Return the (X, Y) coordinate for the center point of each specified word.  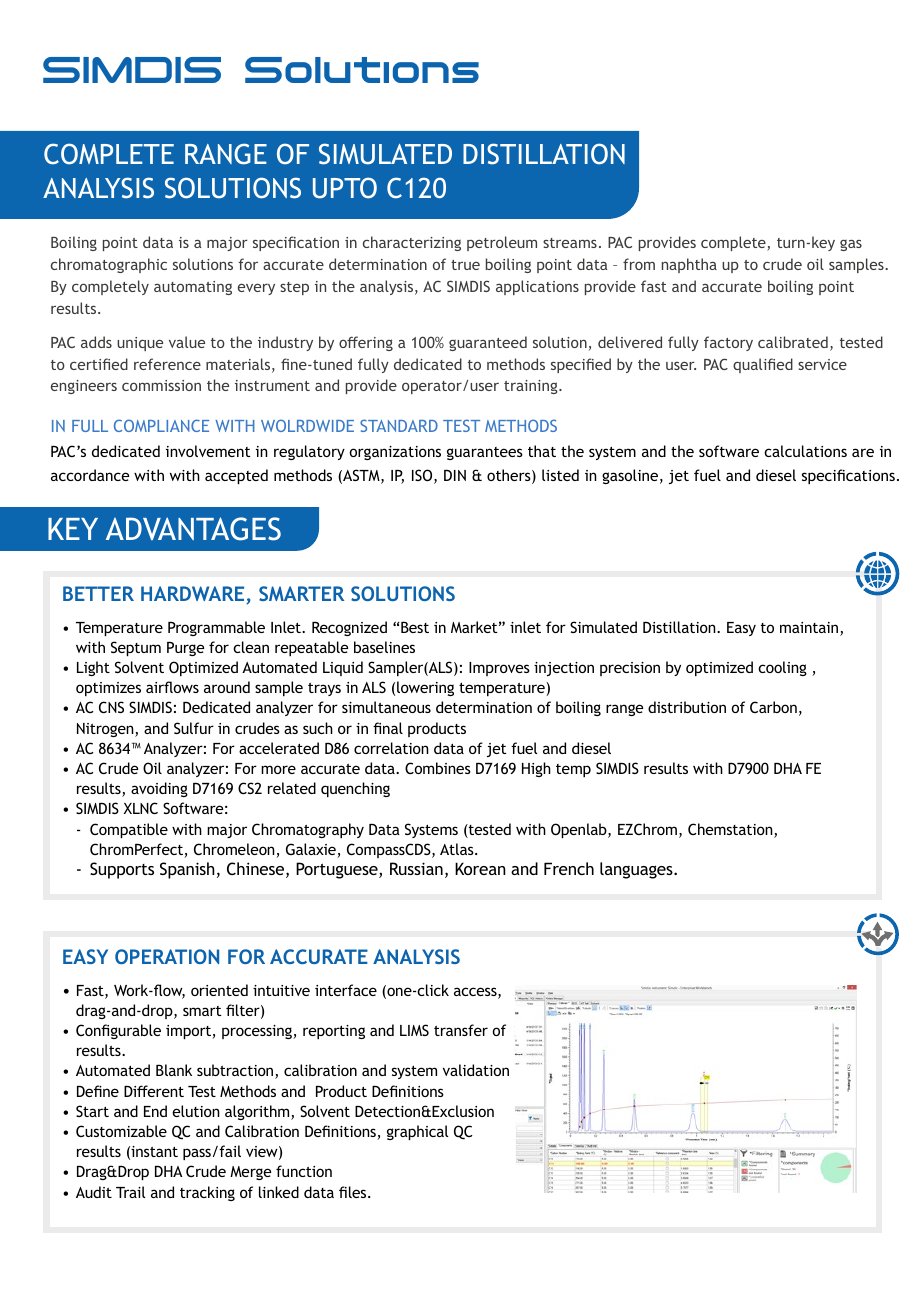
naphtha (689, 265)
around (227, 687)
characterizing (412, 243)
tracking (207, 1193)
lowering (425, 688)
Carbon (773, 707)
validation (476, 1070)
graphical (417, 1132)
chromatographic (109, 265)
